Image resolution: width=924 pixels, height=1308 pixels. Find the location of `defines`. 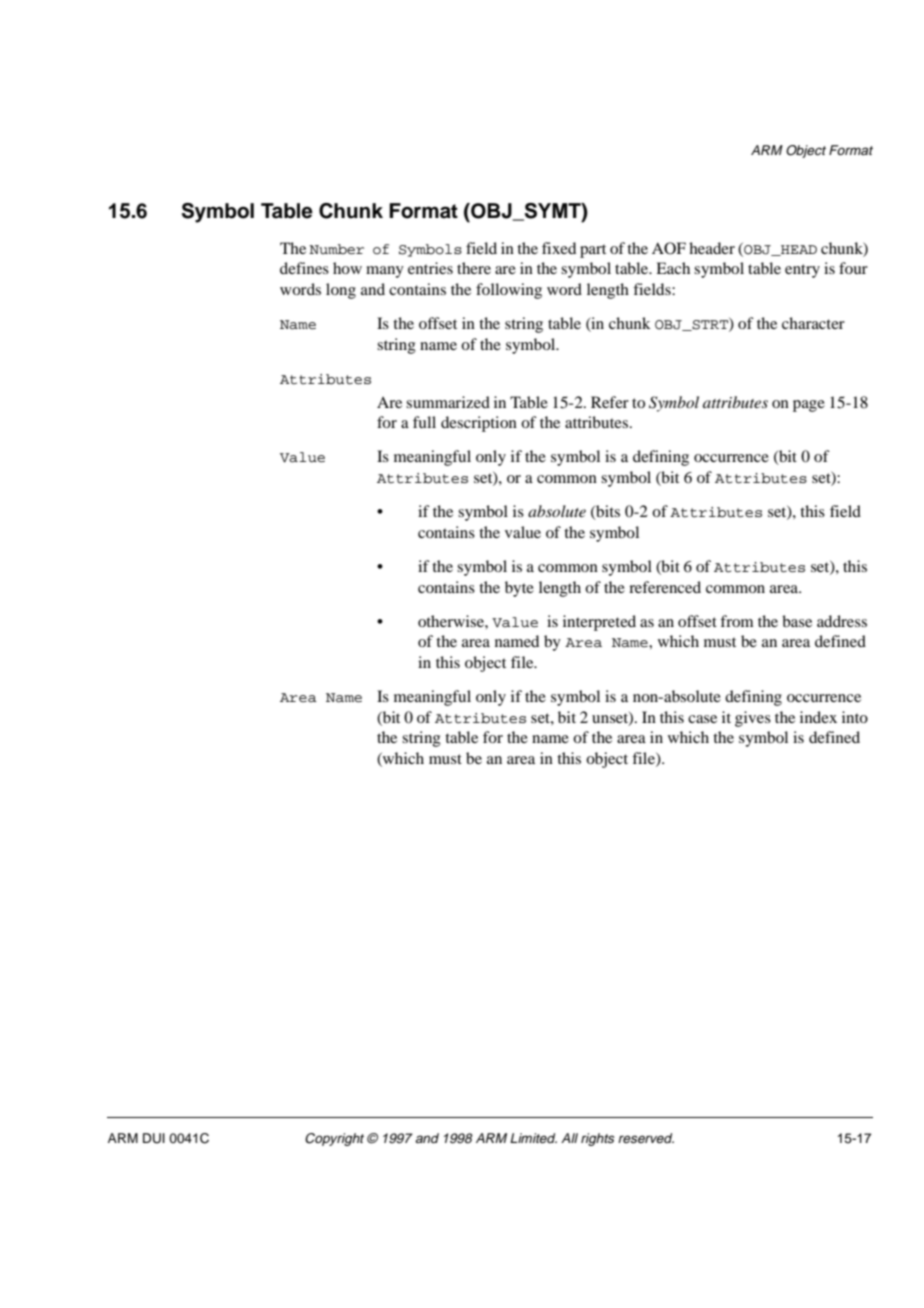

defines is located at coordinates (304, 268).
